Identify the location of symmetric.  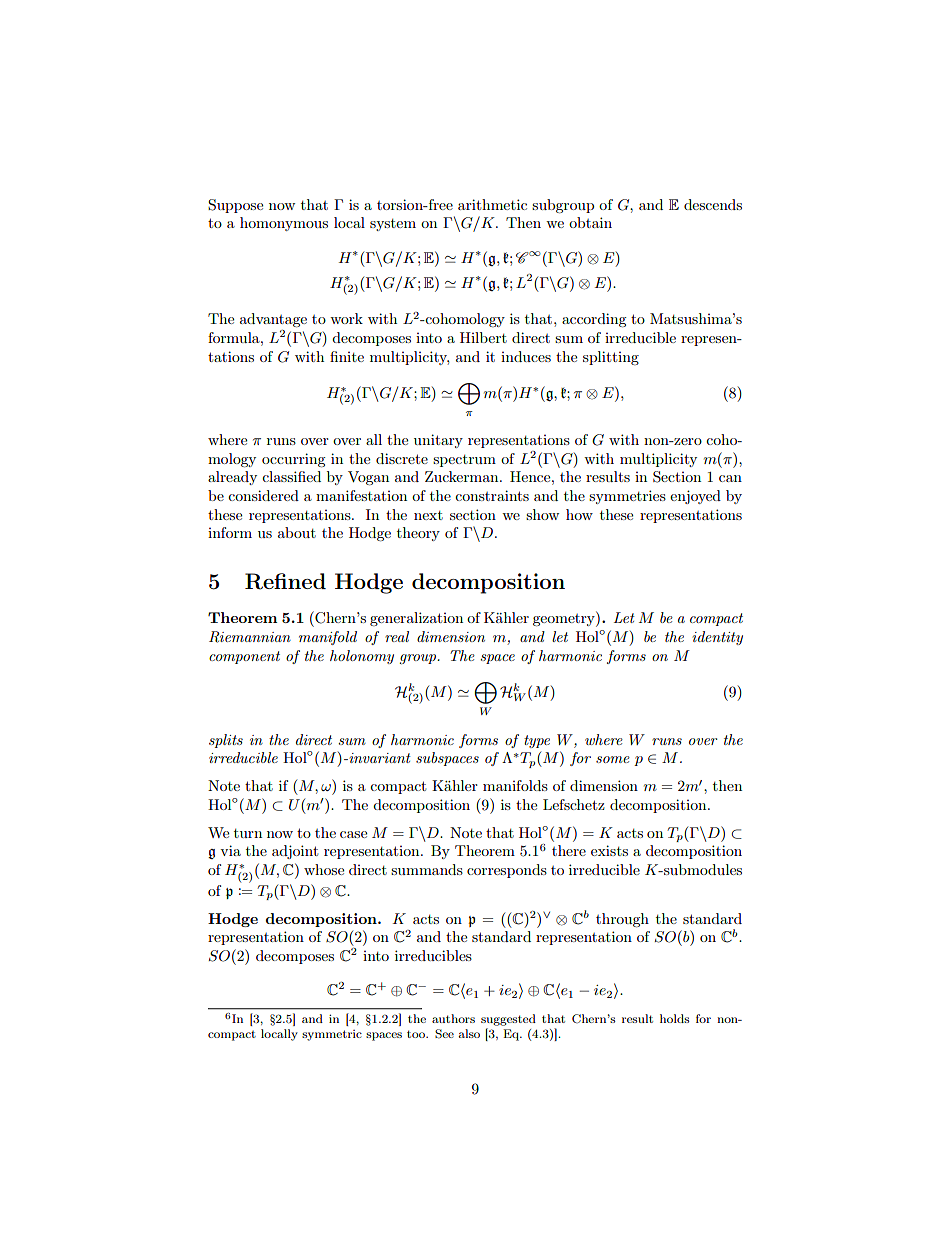
(332, 1035).
